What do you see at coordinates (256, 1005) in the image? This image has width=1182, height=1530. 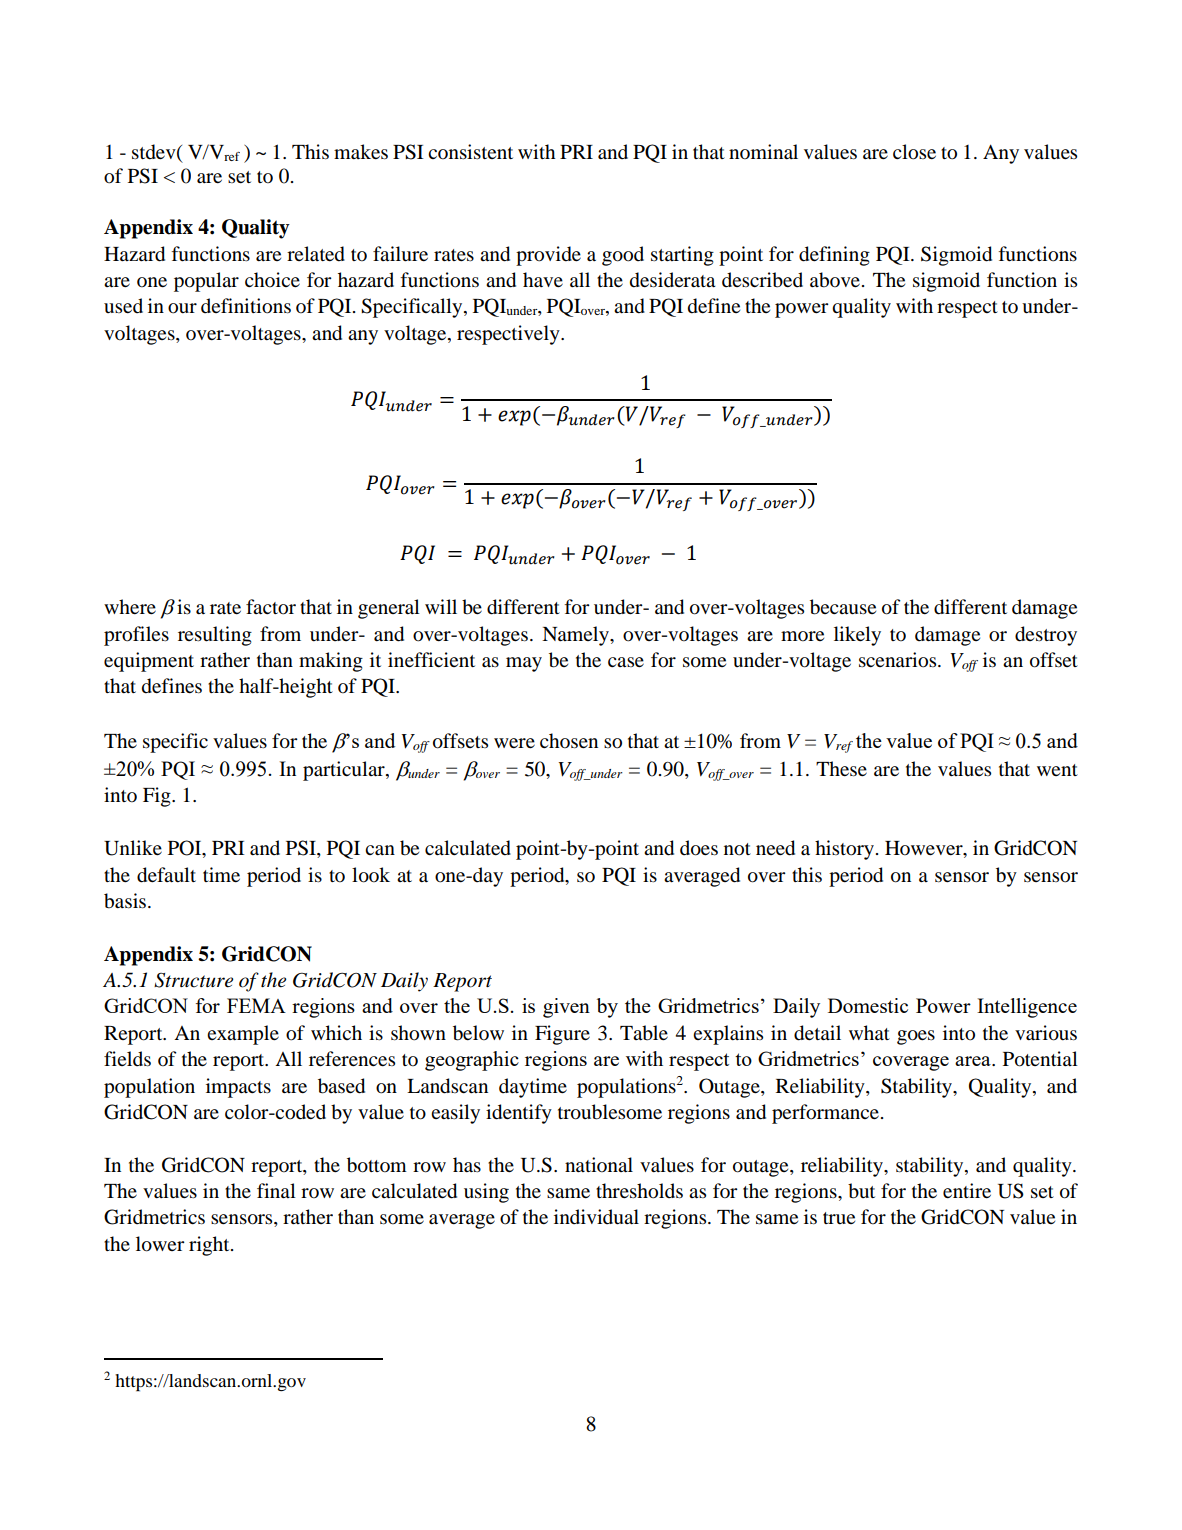 I see `FEMA` at bounding box center [256, 1005].
